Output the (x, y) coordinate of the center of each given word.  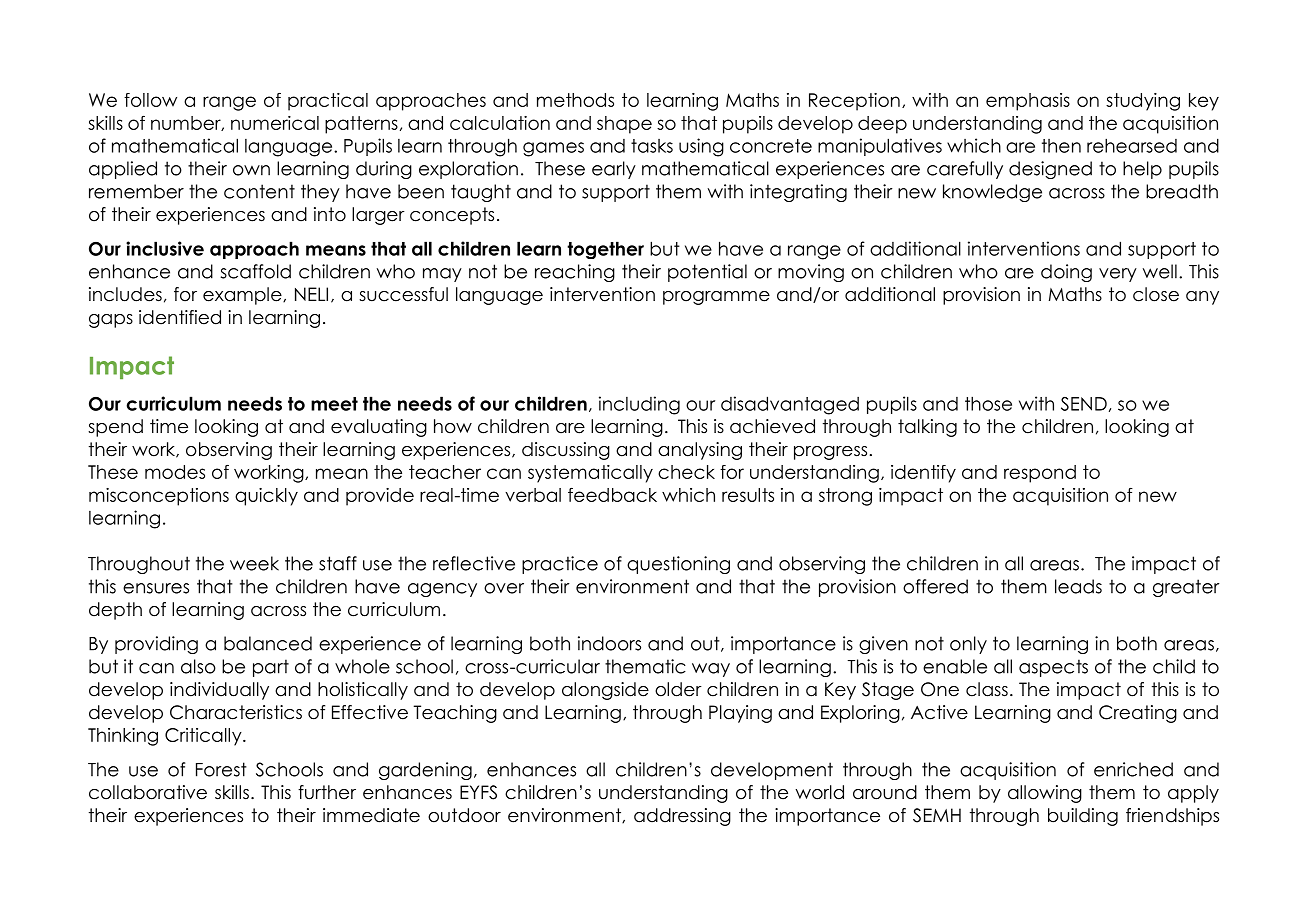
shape (624, 125)
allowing (1045, 794)
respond (1040, 474)
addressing (682, 817)
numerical (275, 123)
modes (175, 472)
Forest (221, 769)
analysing (700, 451)
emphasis (1028, 102)
